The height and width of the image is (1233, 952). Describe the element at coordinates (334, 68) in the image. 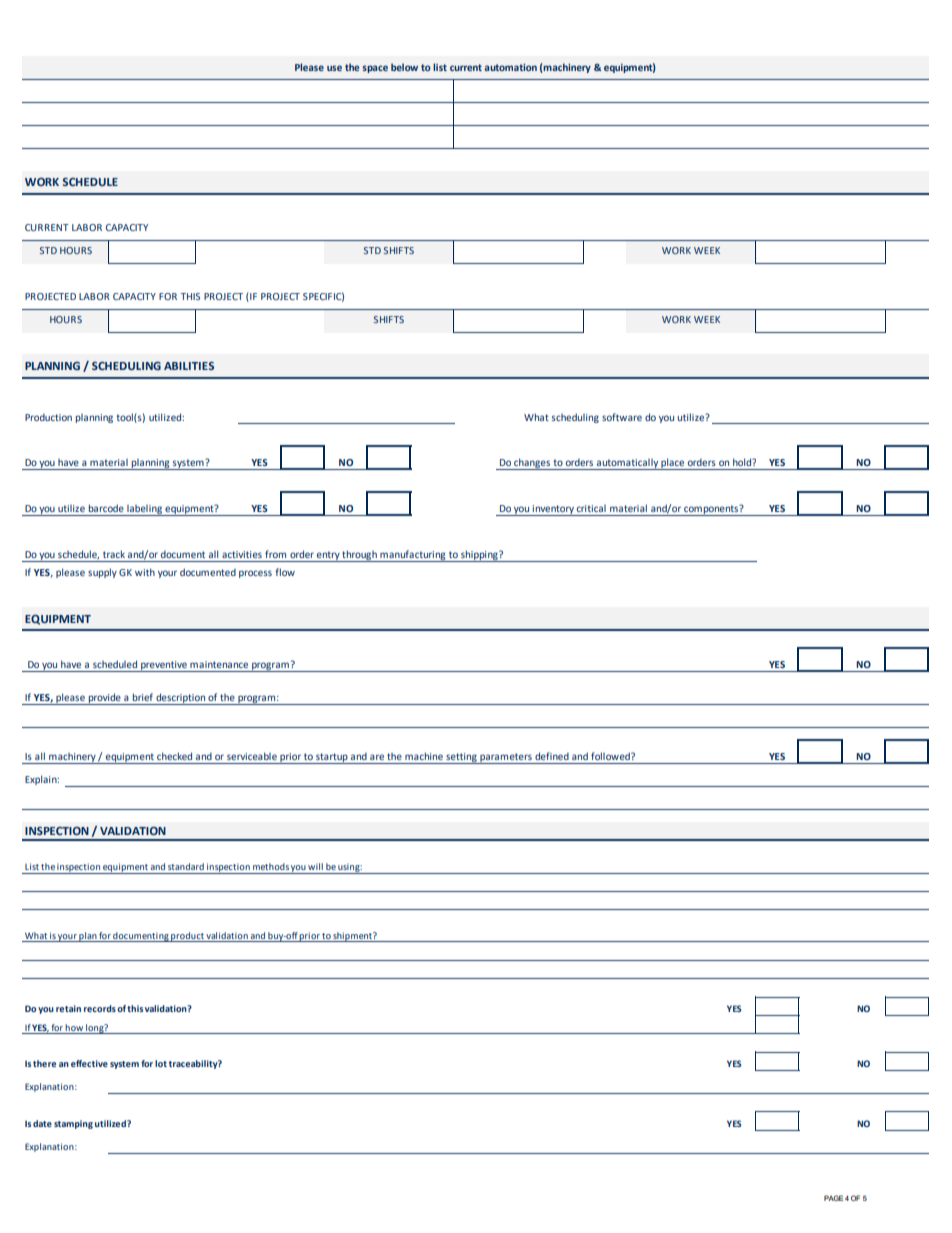

I see `use` at that location.
